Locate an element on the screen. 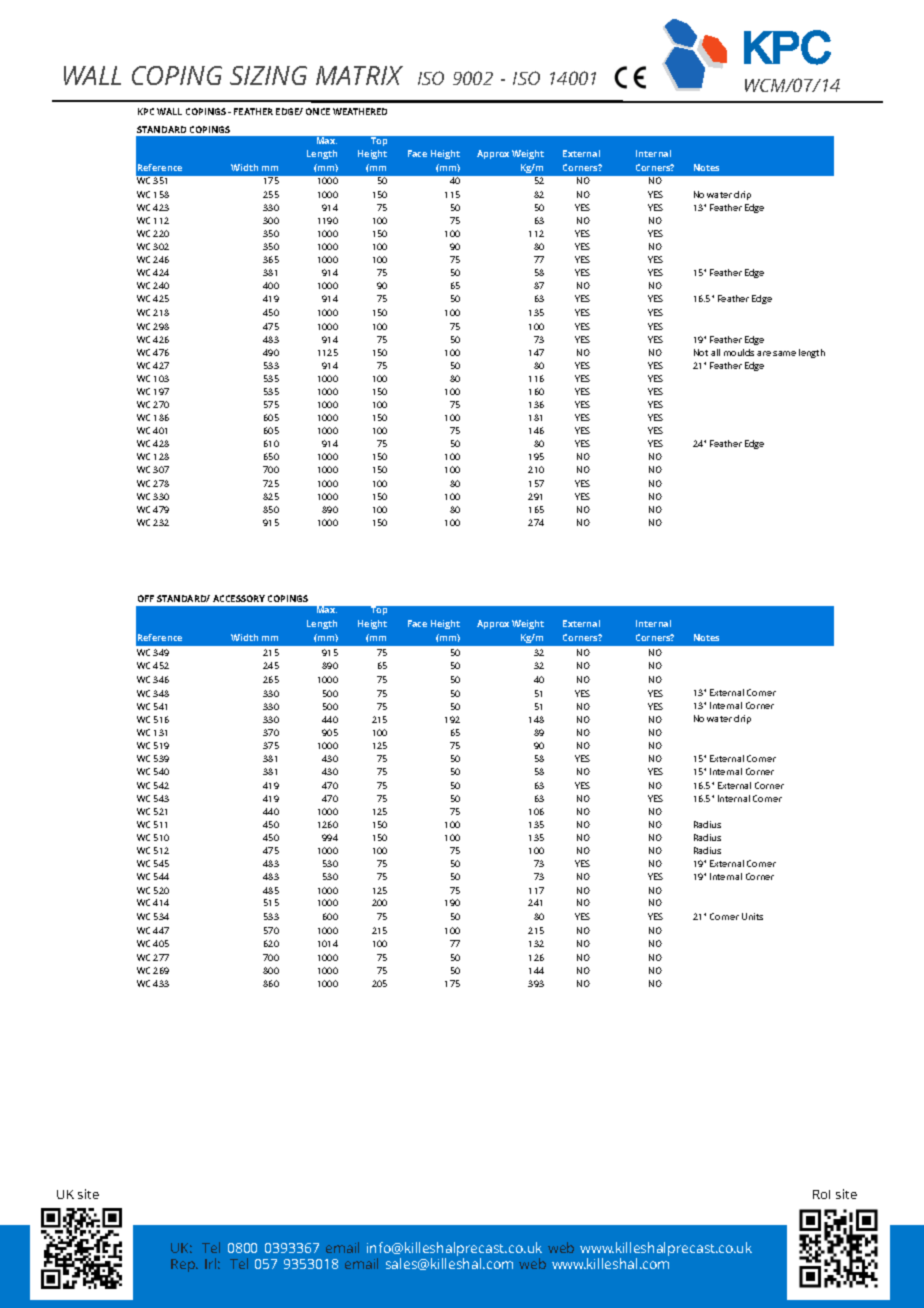 This screenshot has width=924, height=1308. MATRIX is located at coordinates (359, 75).
